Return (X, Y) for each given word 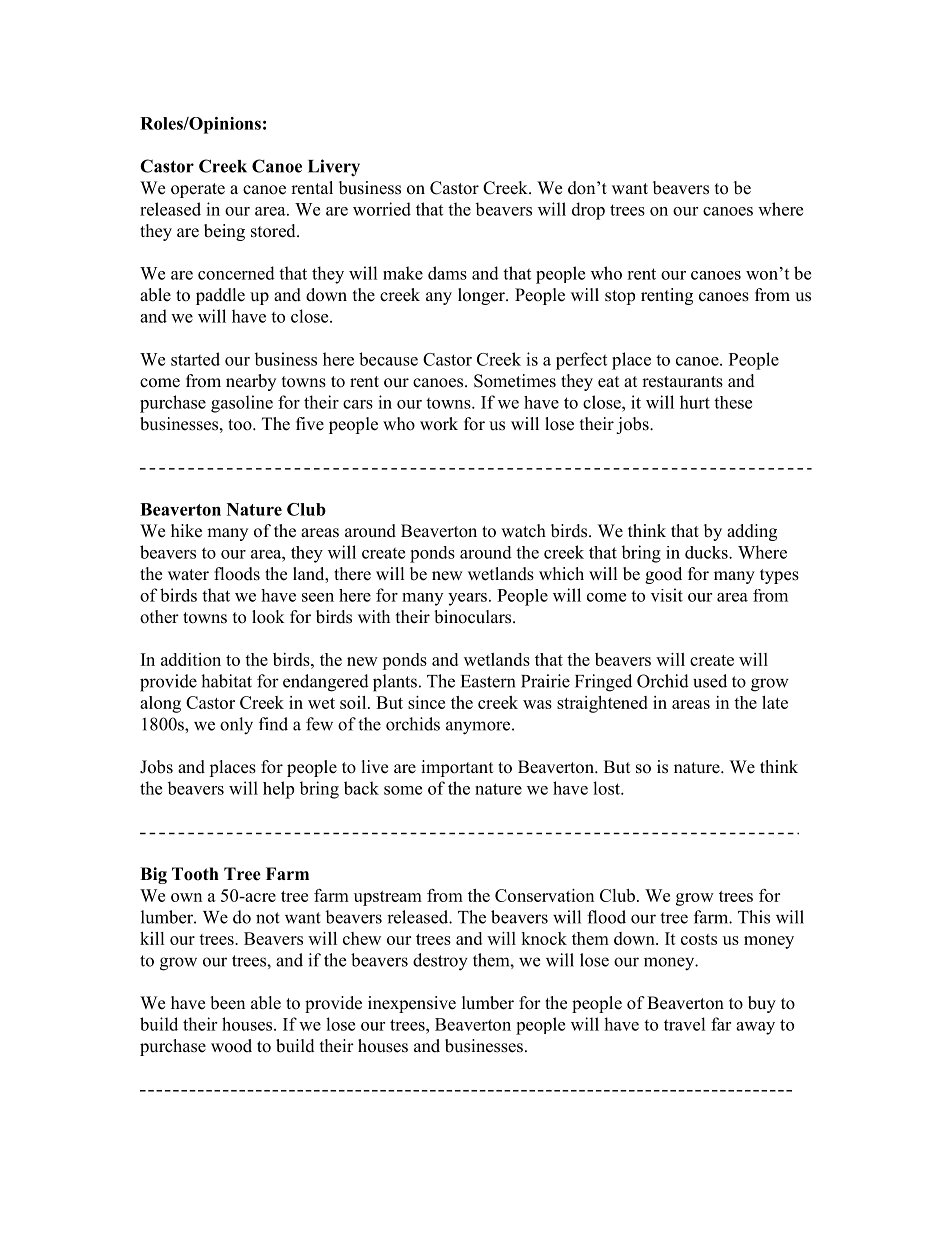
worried (382, 209)
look (268, 617)
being (224, 232)
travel (685, 1024)
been (227, 1003)
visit (667, 595)
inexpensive (412, 1004)
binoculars (474, 617)
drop (588, 211)
